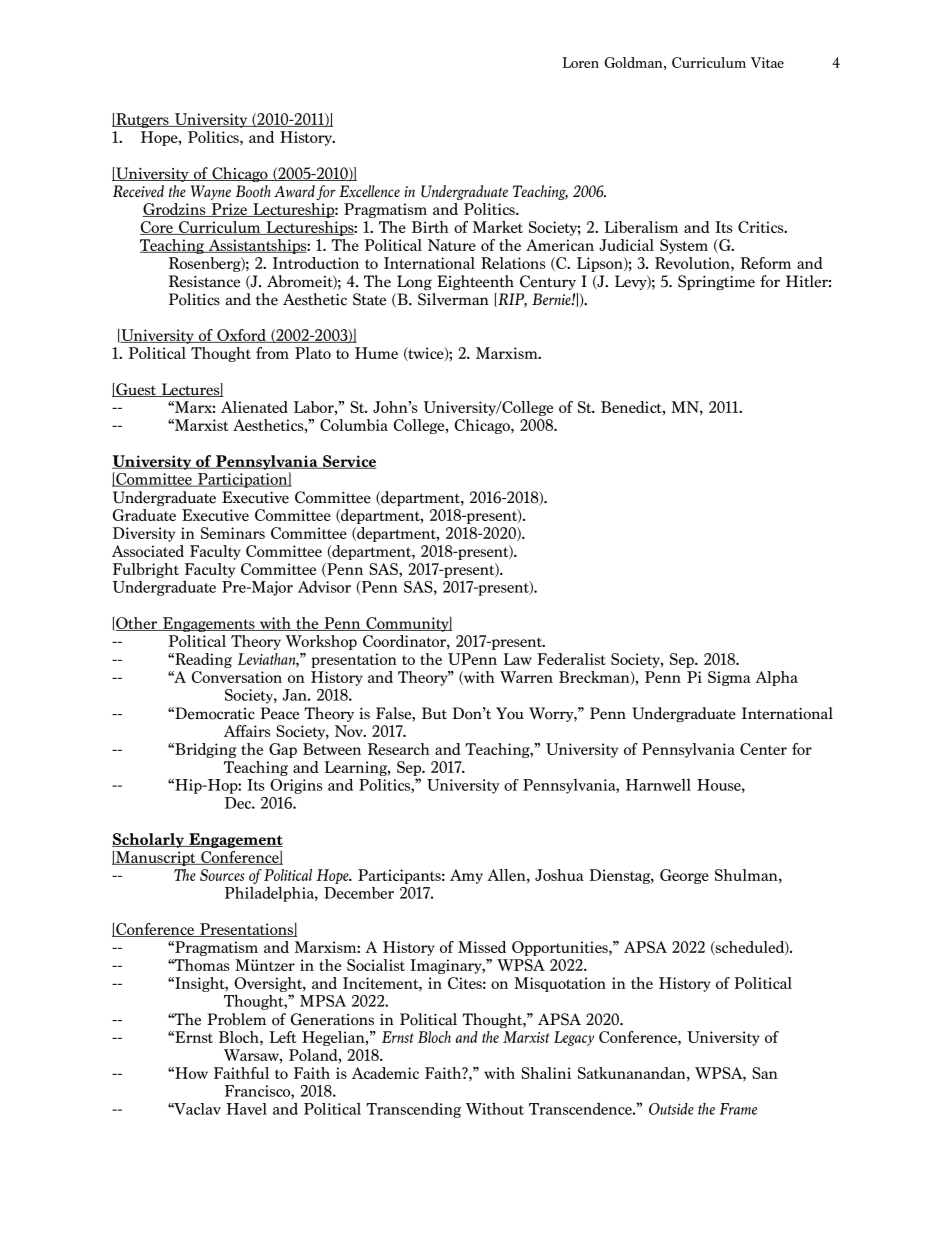  Describe the element at coordinates (580, 62) in the image. I see `Loren` at that location.
